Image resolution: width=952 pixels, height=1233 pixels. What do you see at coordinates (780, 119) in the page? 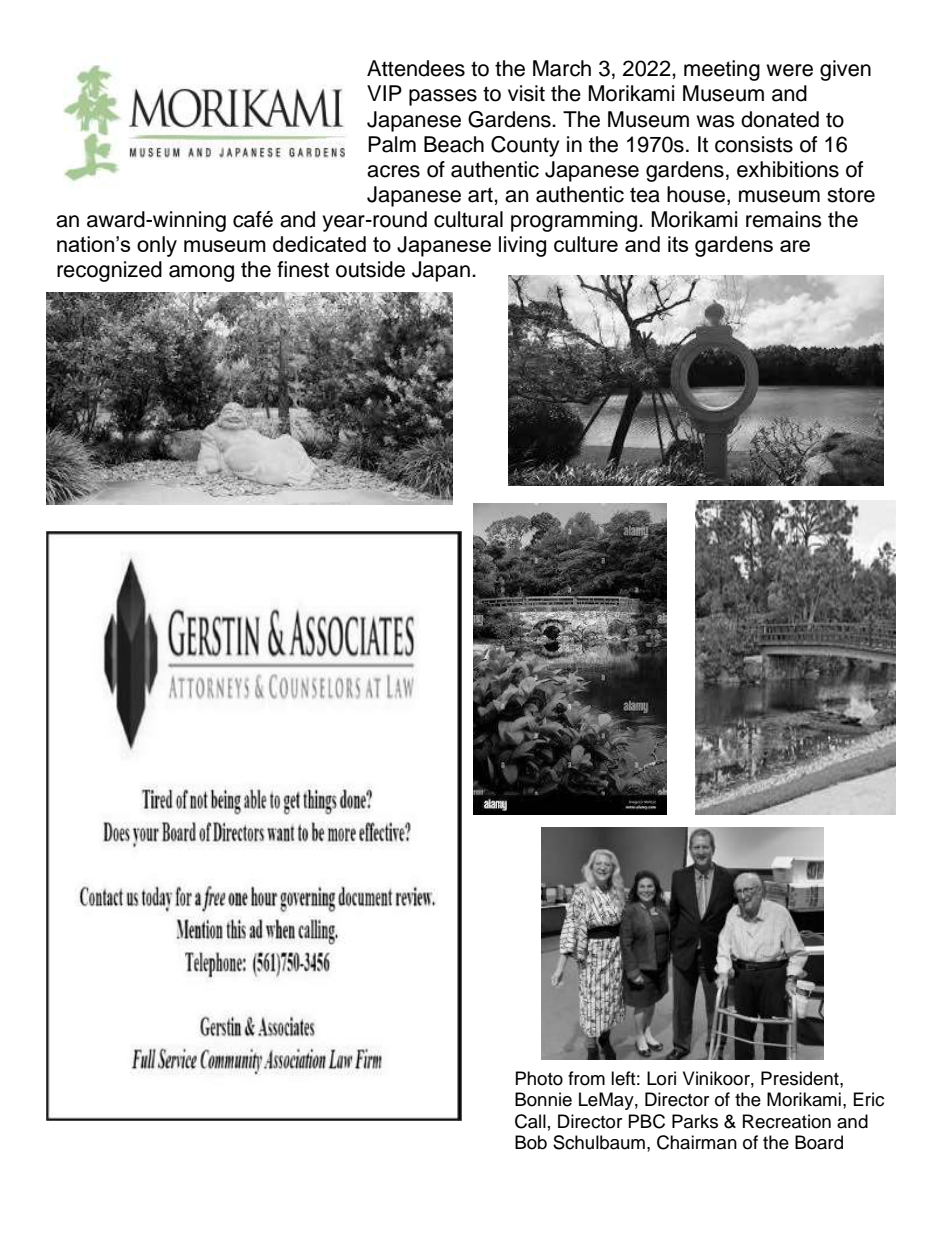
I see `donated` at bounding box center [780, 119].
